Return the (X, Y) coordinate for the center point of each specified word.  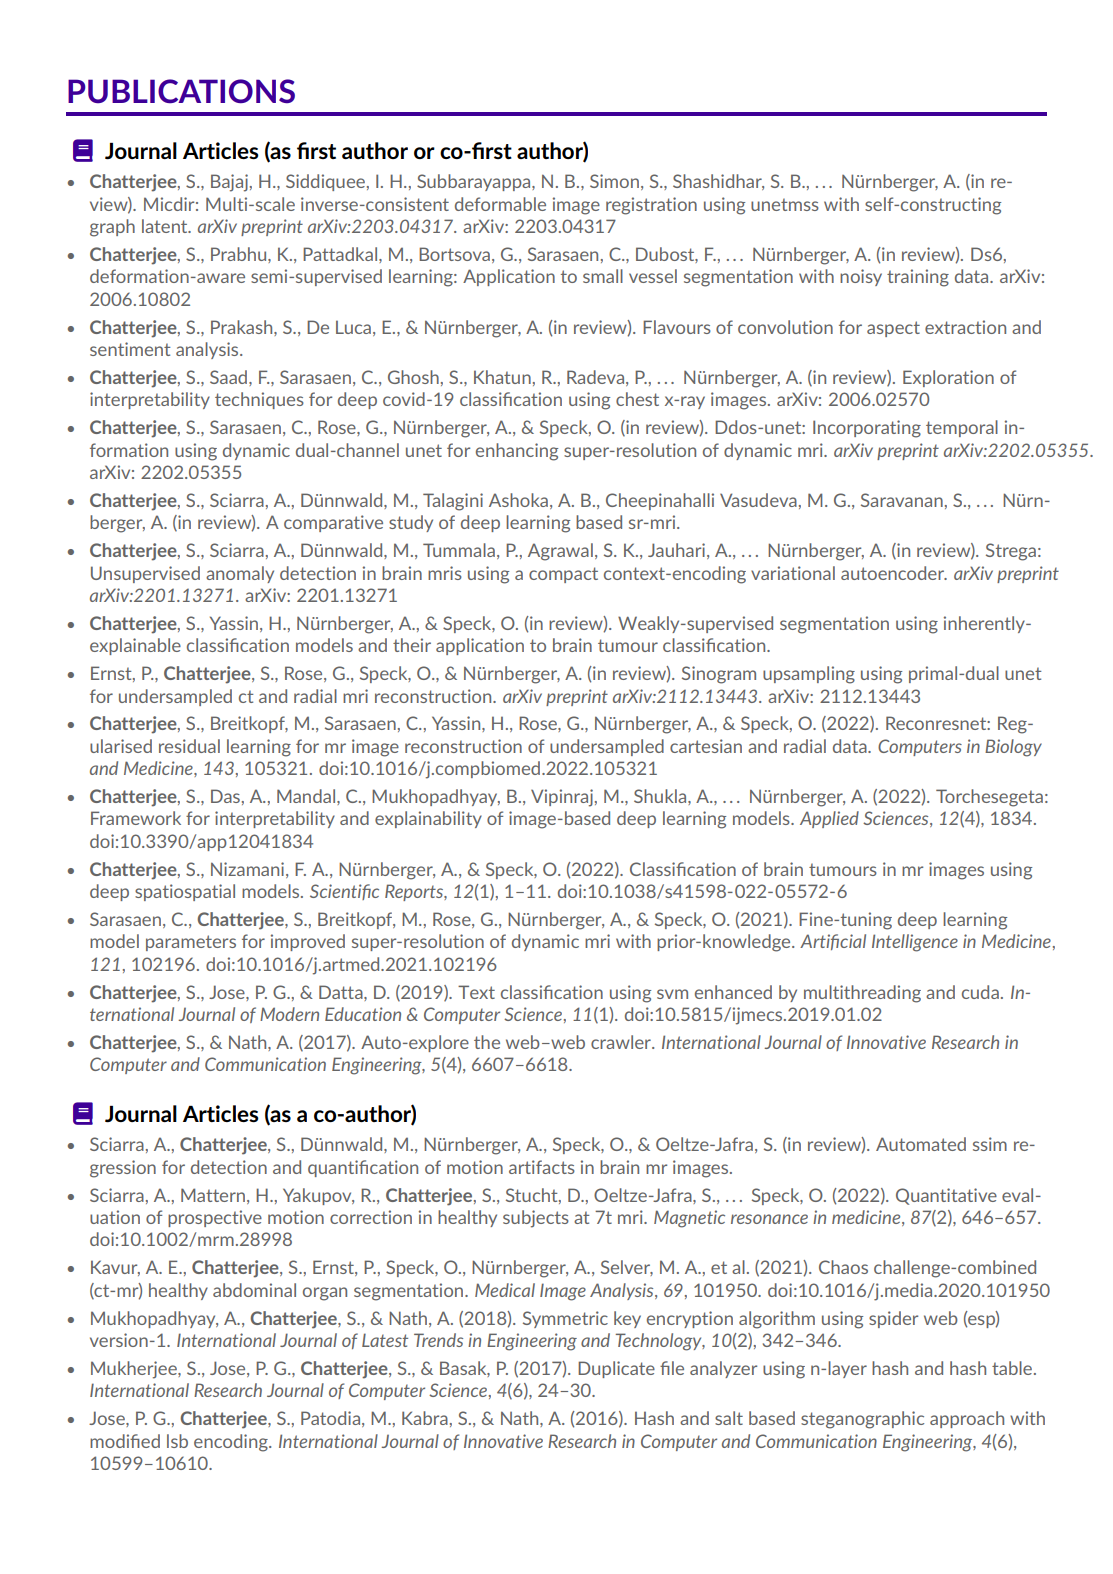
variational (793, 573)
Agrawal (560, 552)
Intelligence (915, 943)
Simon (614, 181)
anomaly (240, 574)
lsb (177, 1441)
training (918, 278)
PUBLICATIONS (181, 91)
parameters (191, 943)
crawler (622, 1042)
